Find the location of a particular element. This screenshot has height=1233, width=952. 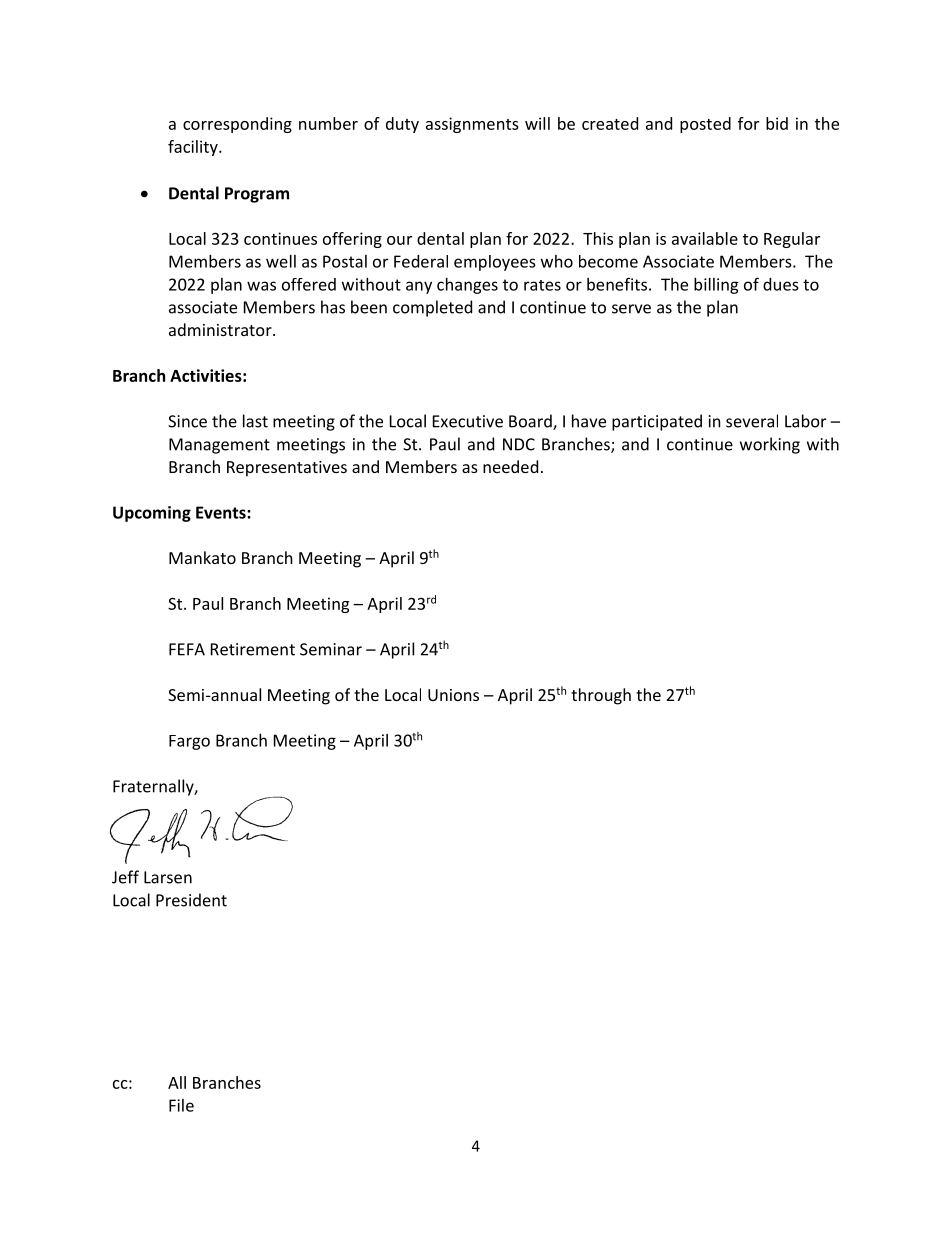

assignments is located at coordinates (472, 125).
